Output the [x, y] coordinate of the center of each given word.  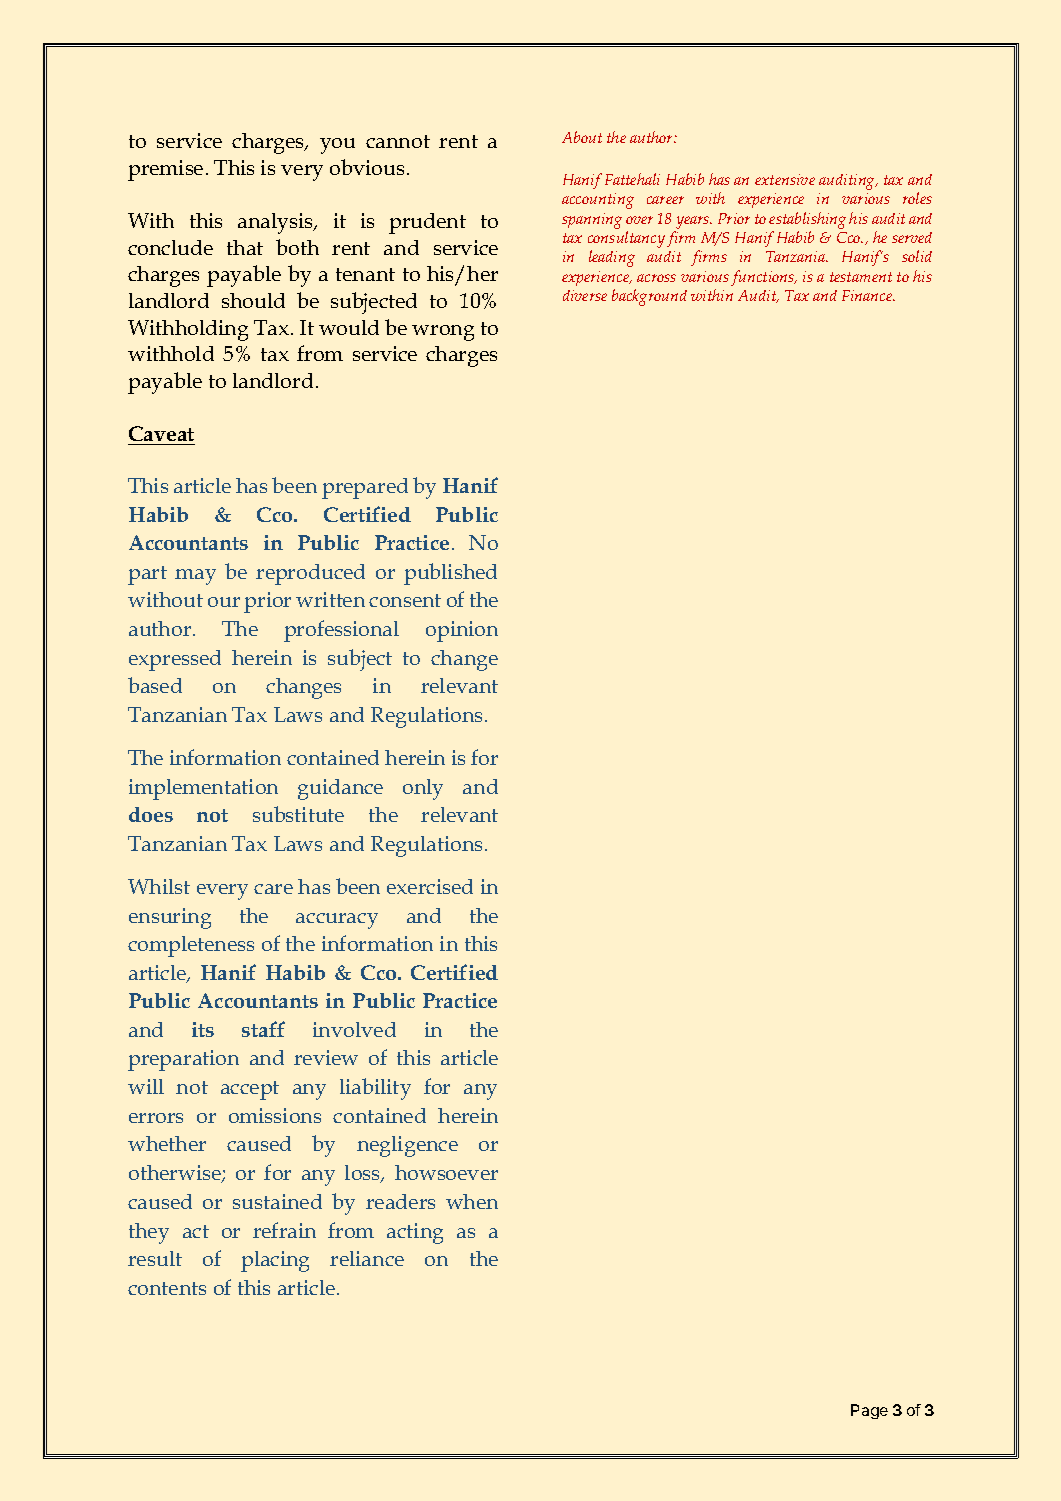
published [450, 574]
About [582, 137]
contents [167, 1288]
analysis [277, 223]
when [472, 1201]
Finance [868, 295]
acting [415, 1233]
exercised [430, 886]
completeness [191, 946]
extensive [785, 179]
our [224, 602]
